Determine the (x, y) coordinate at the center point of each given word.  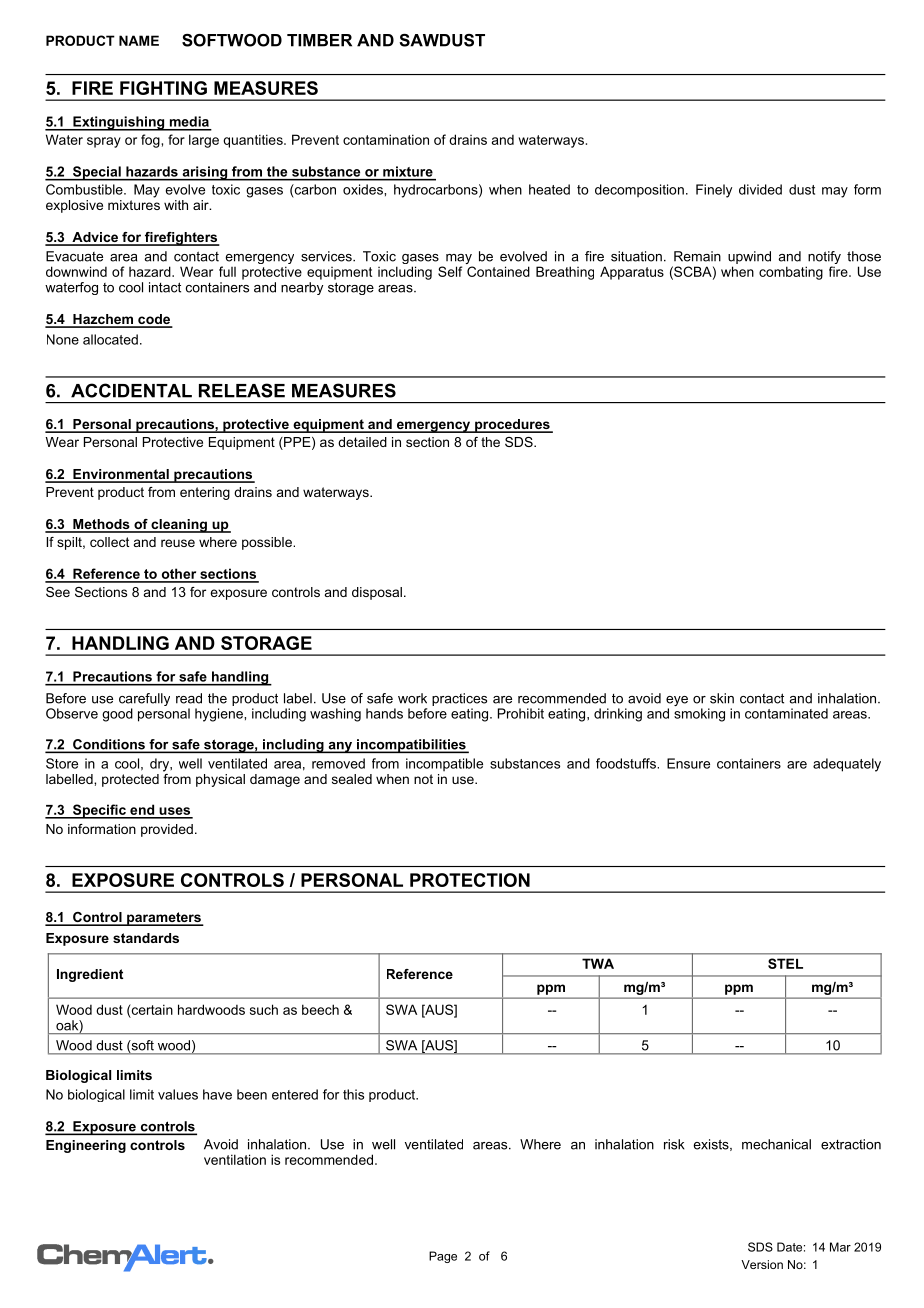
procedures (512, 426)
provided (167, 830)
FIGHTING (163, 88)
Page (443, 1257)
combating (791, 273)
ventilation (235, 1159)
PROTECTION (470, 880)
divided (760, 189)
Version (762, 1264)
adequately (847, 765)
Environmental (121, 475)
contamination (386, 139)
